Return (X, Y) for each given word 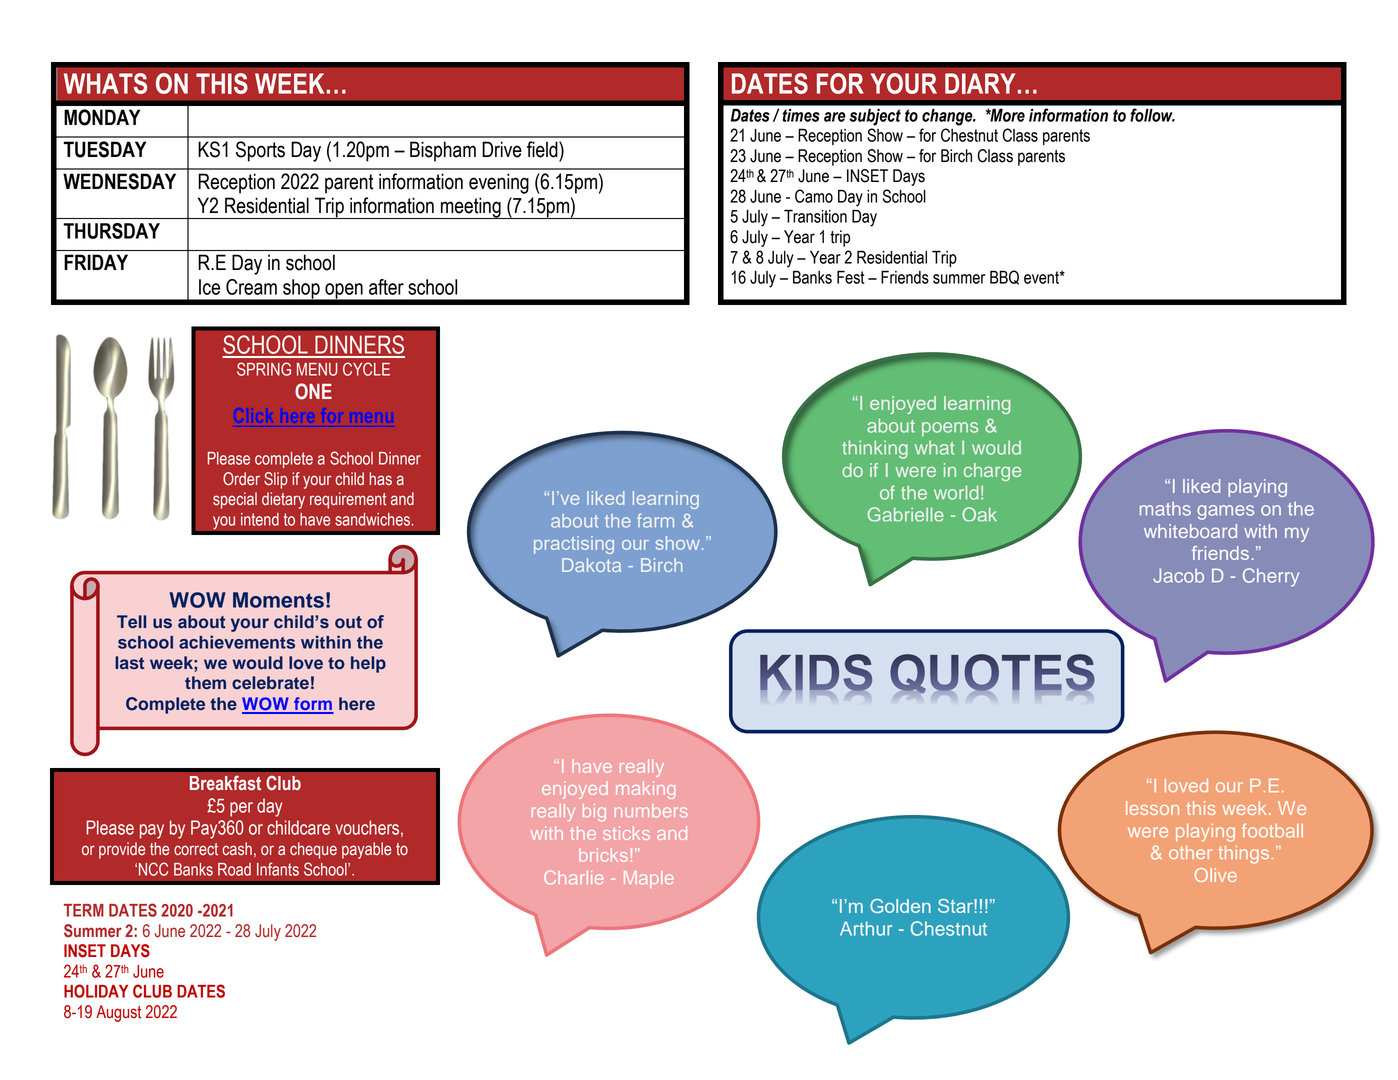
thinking (875, 449)
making (645, 790)
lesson (1152, 808)
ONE (313, 391)
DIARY (980, 83)
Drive (502, 149)
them (205, 682)
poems (950, 429)
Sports (260, 151)
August (118, 1013)
